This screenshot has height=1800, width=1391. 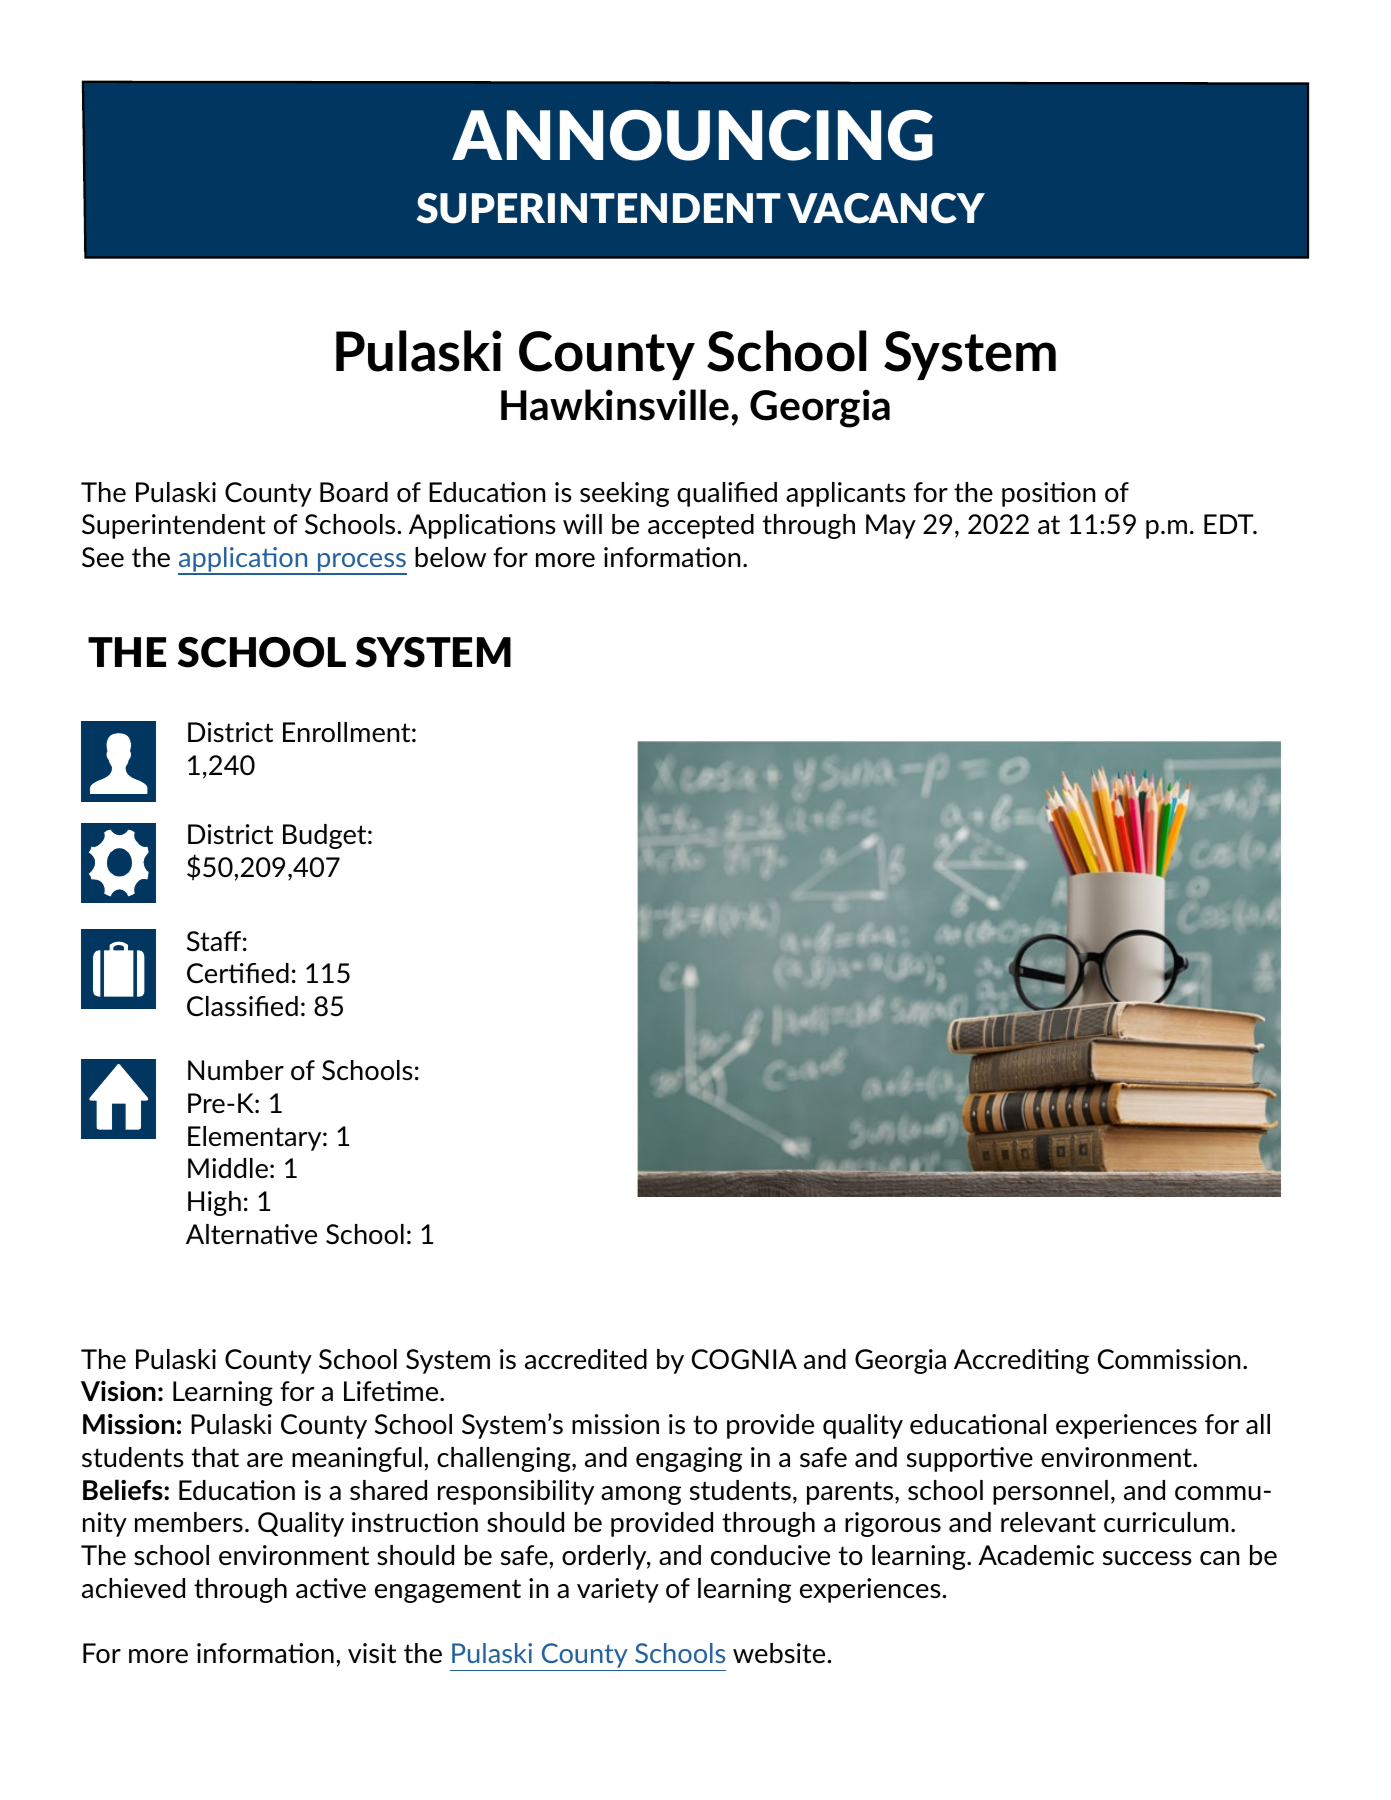 I want to click on active, so click(x=331, y=1588).
